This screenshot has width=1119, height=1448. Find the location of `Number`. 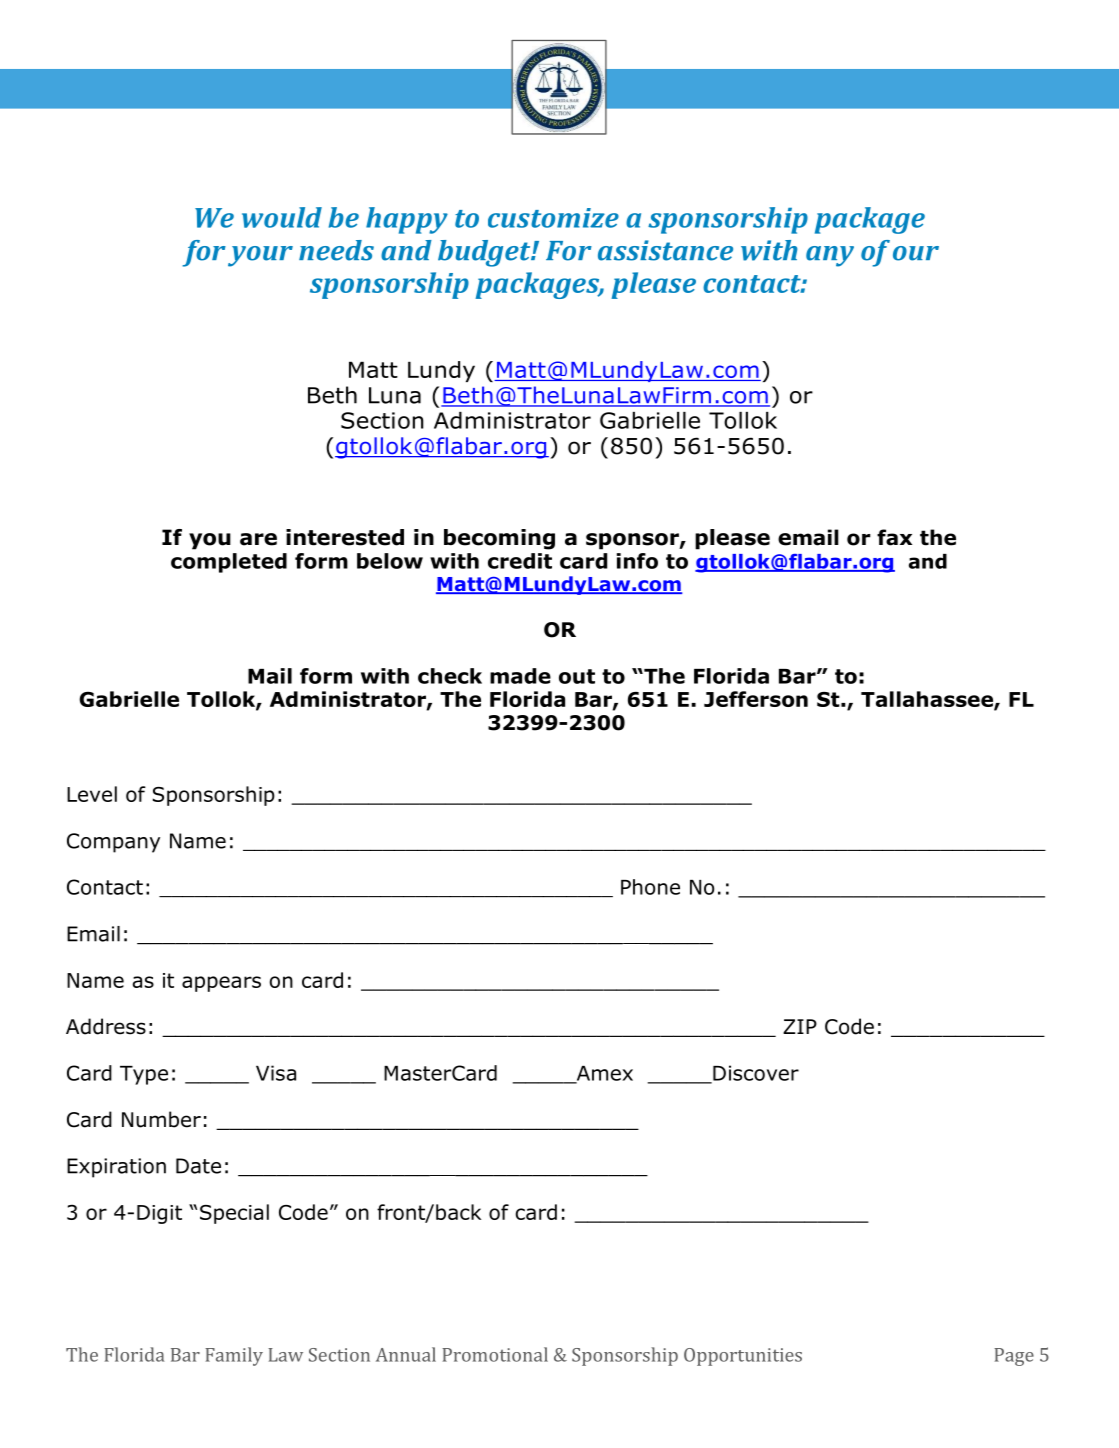

Number is located at coordinates (161, 1119).
